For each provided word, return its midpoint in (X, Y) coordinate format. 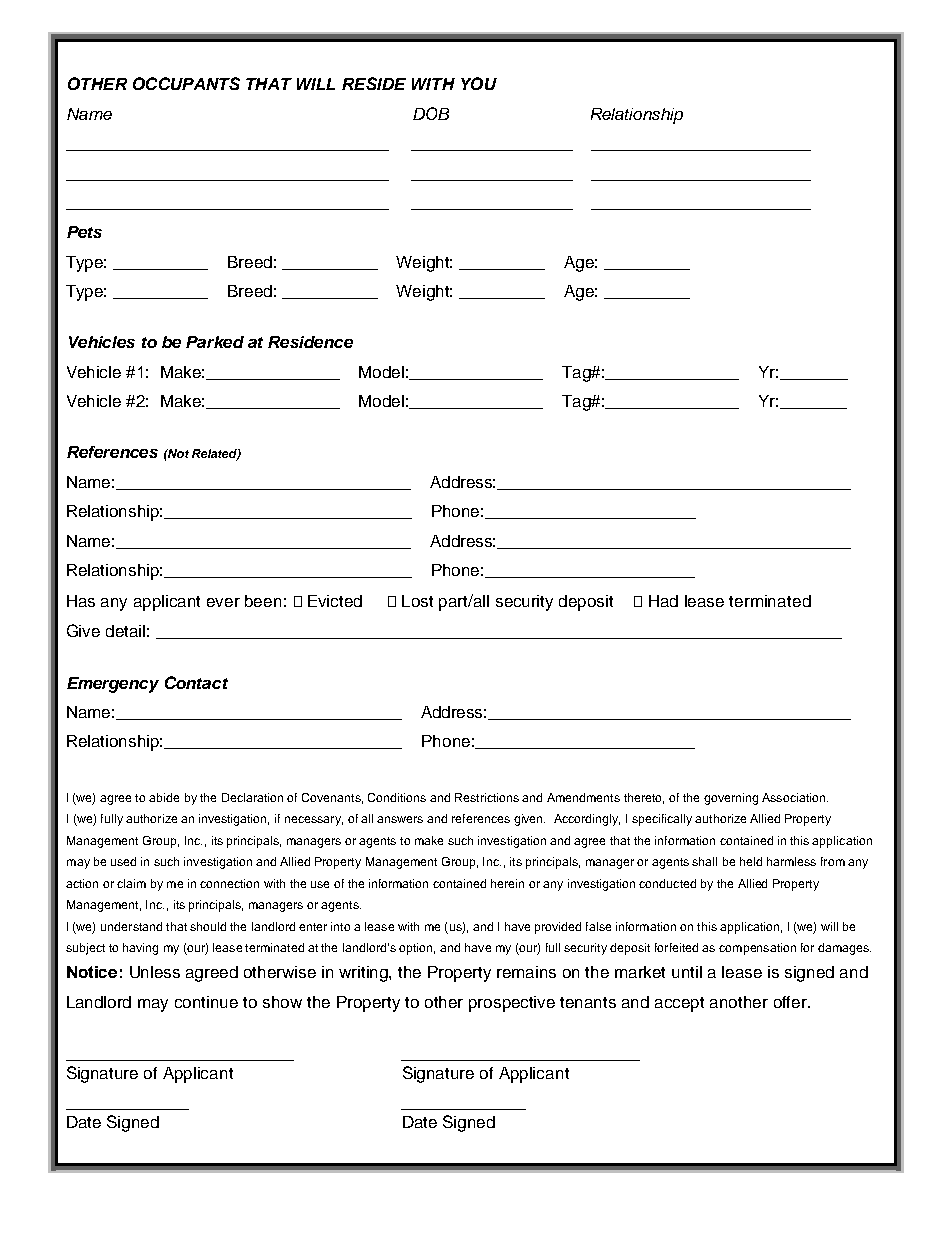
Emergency (113, 685)
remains (526, 972)
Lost (417, 601)
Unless (155, 972)
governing (731, 799)
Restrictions (487, 797)
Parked (215, 342)
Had (663, 601)
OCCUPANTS (186, 83)
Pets (84, 232)
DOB (431, 113)
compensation (757, 949)
